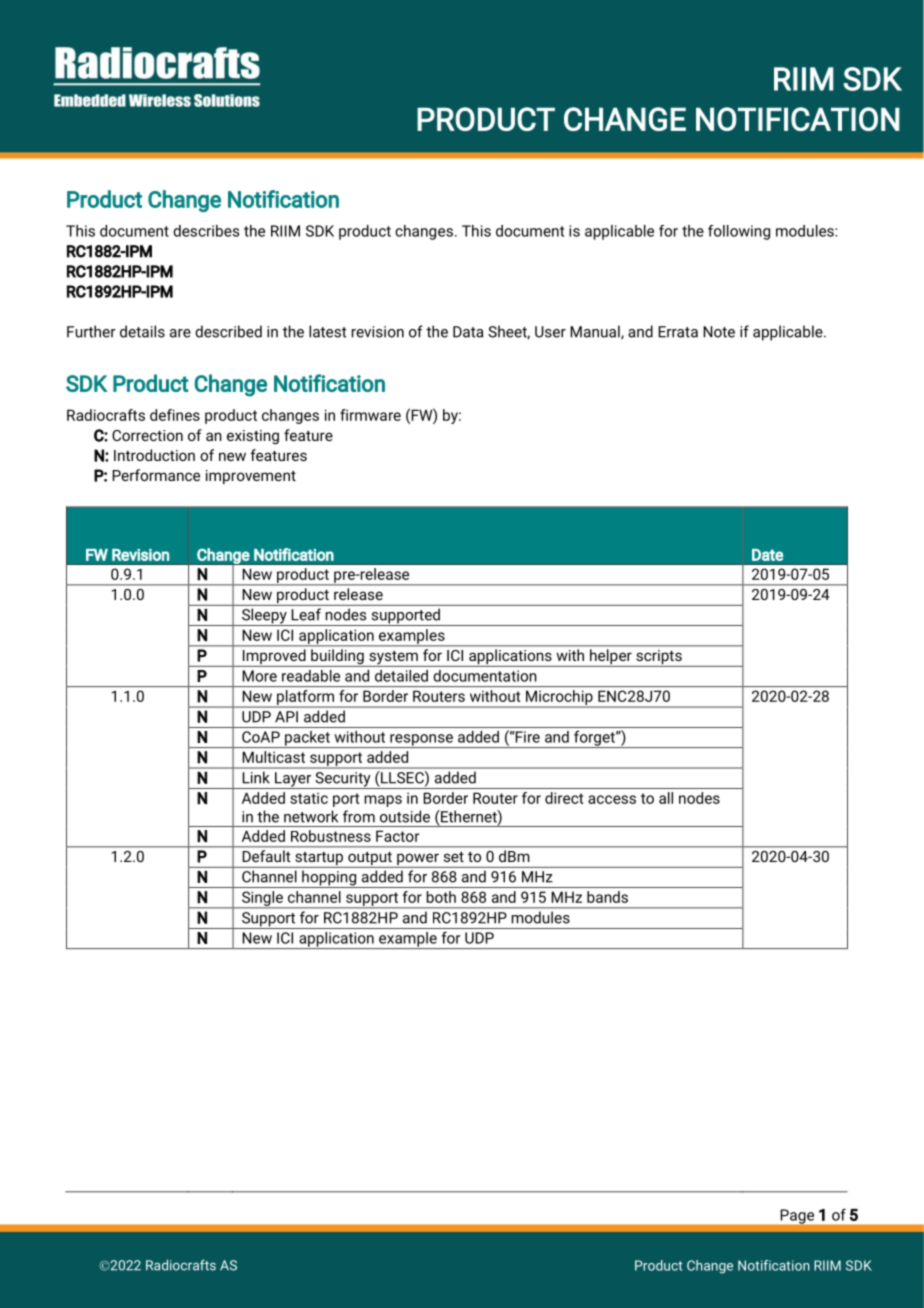 The width and height of the screenshot is (924, 1308). Describe the element at coordinates (256, 777) in the screenshot. I see `Link` at that location.
